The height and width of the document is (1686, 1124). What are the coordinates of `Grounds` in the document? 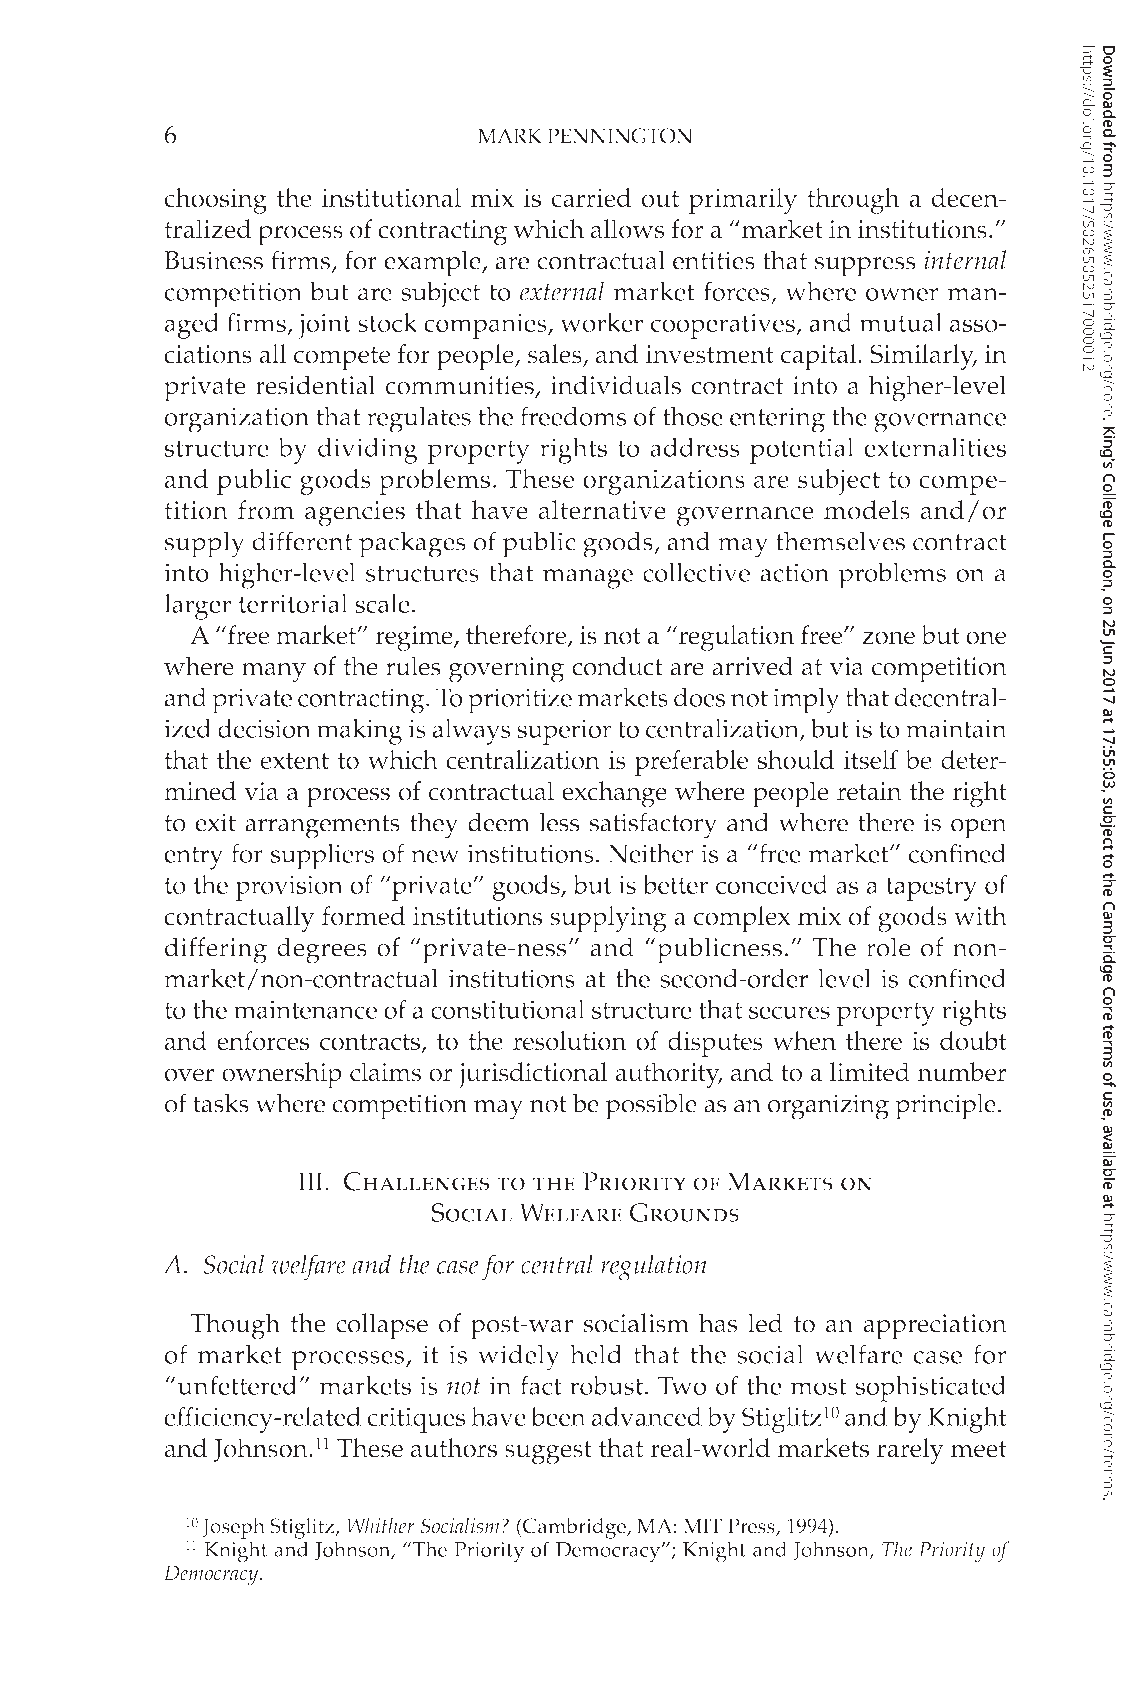 It's located at (684, 1212).
